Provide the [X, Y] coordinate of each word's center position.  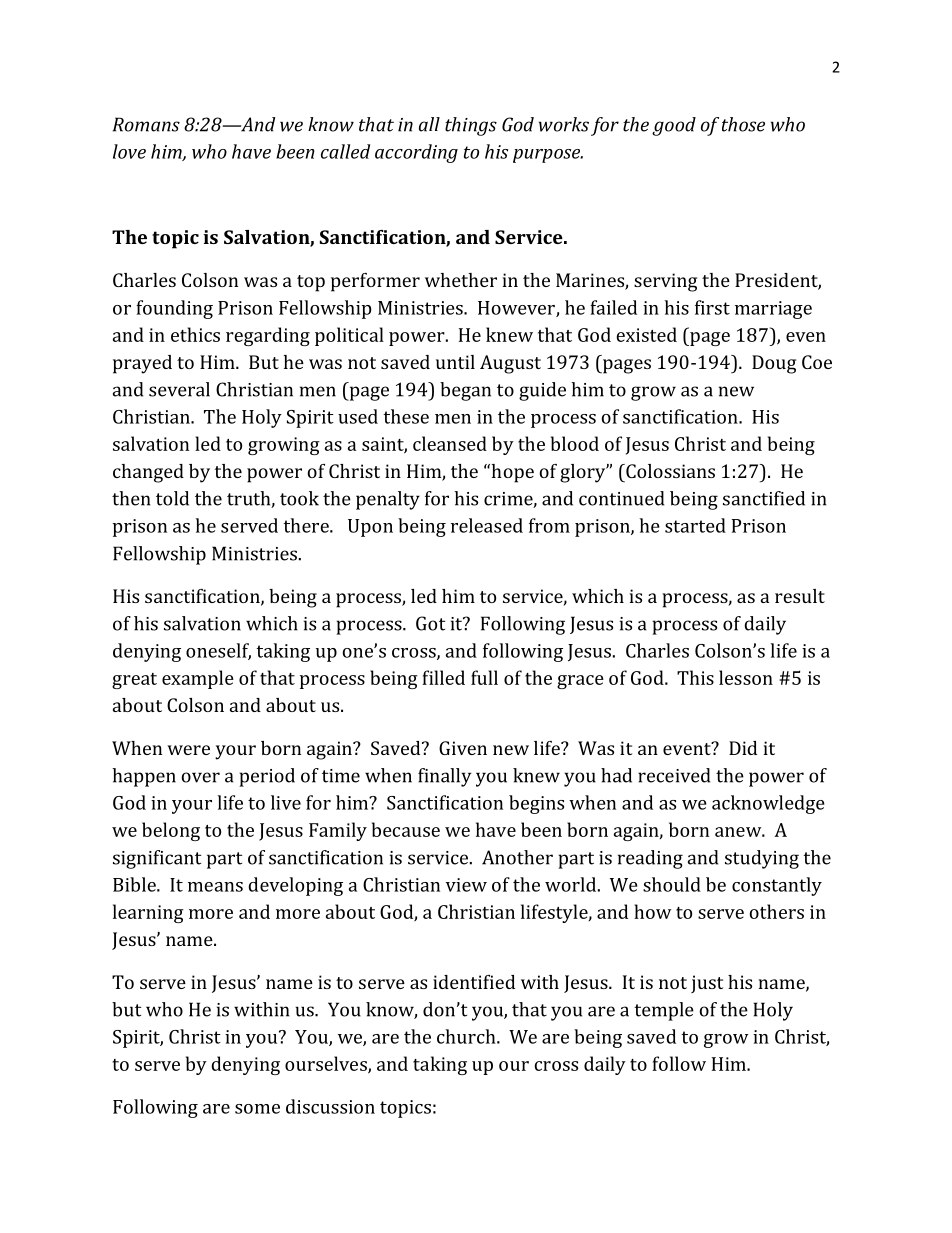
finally [444, 777]
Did [743, 748]
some [257, 1109]
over [200, 777]
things [471, 126]
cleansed [450, 443]
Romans [146, 124]
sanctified [764, 498]
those [743, 124]
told [172, 498]
